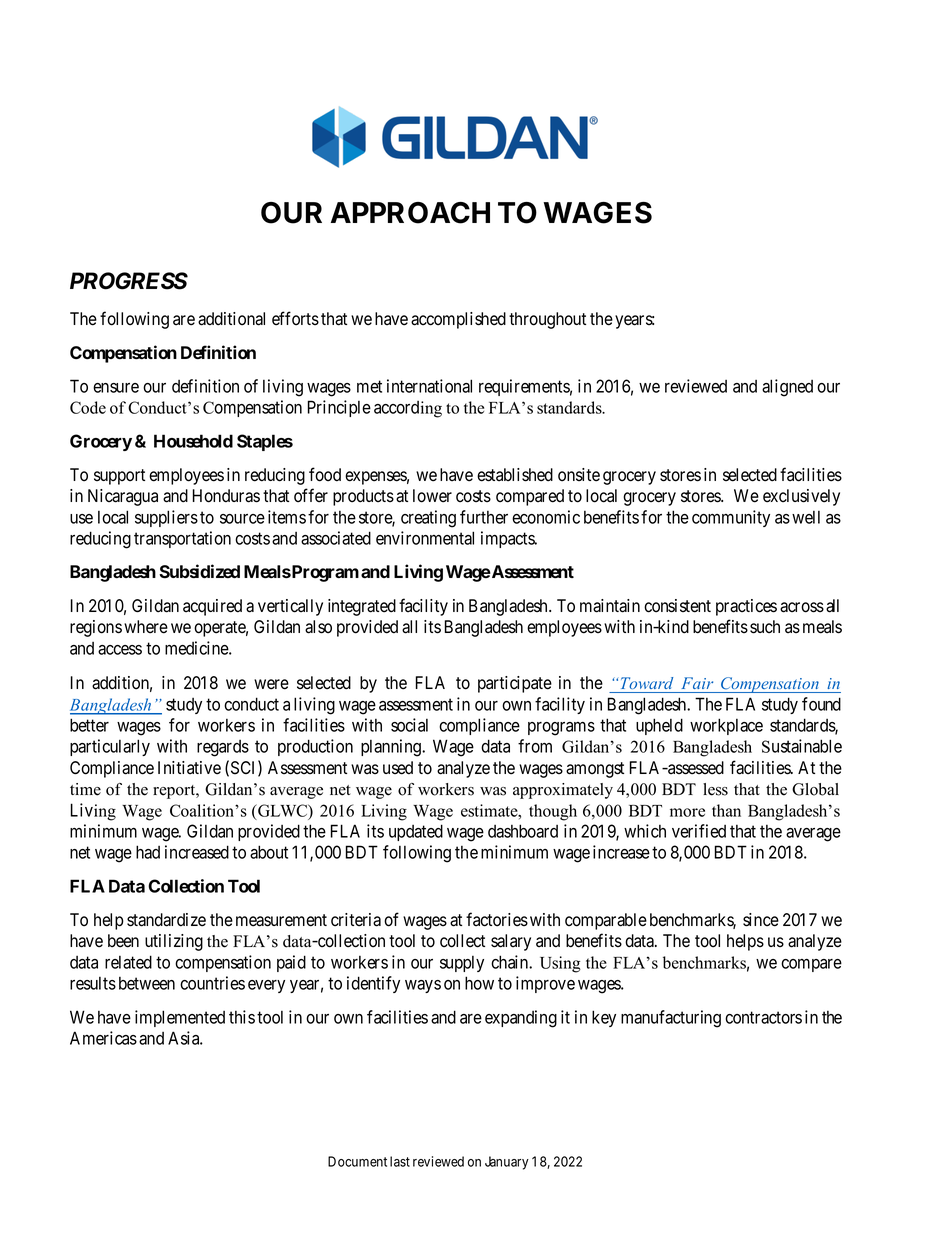 This screenshot has height=1233, width=952. I want to click on throughout, so click(547, 320).
